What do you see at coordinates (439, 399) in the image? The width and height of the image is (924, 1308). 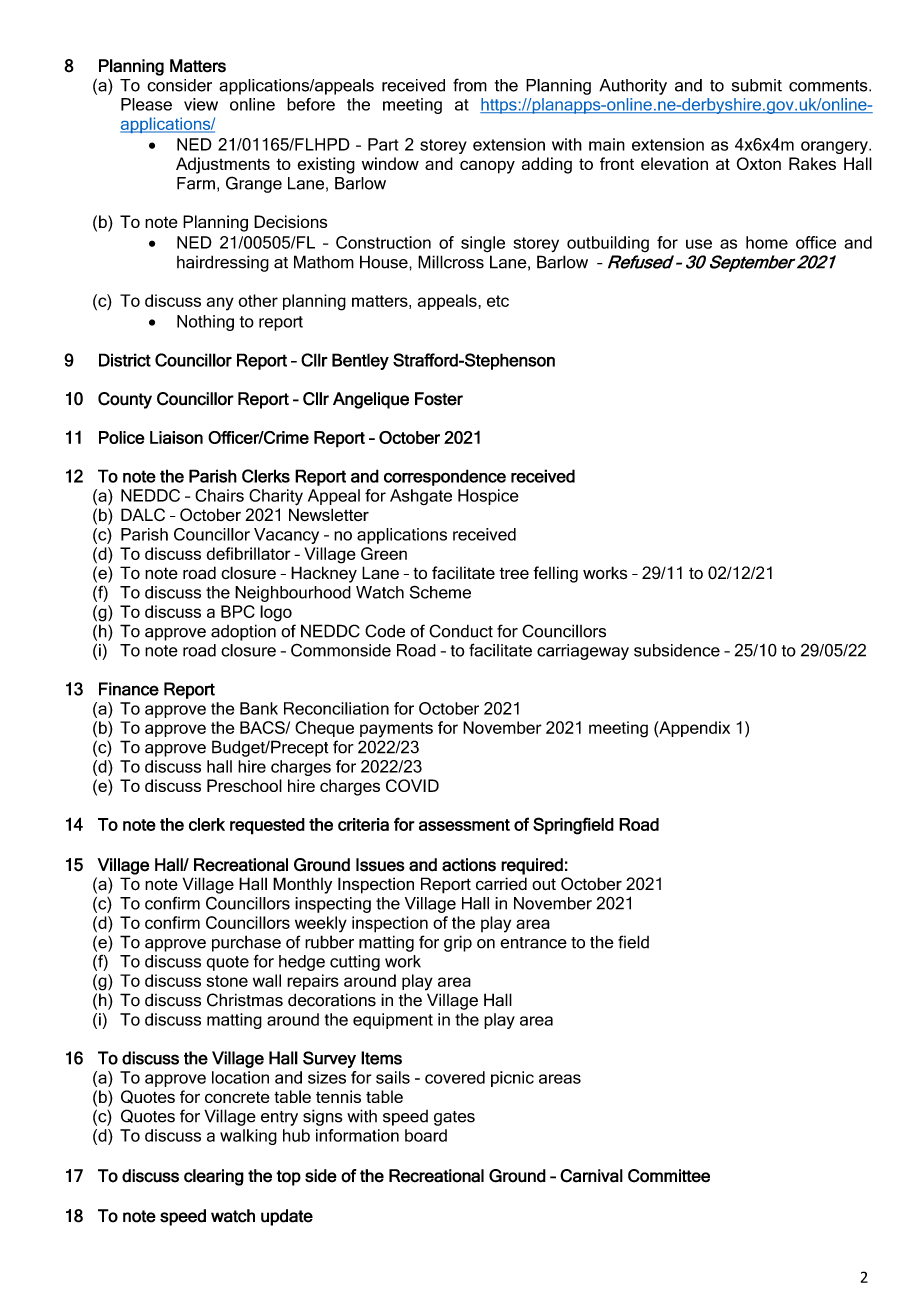 I see `Foster` at bounding box center [439, 399].
